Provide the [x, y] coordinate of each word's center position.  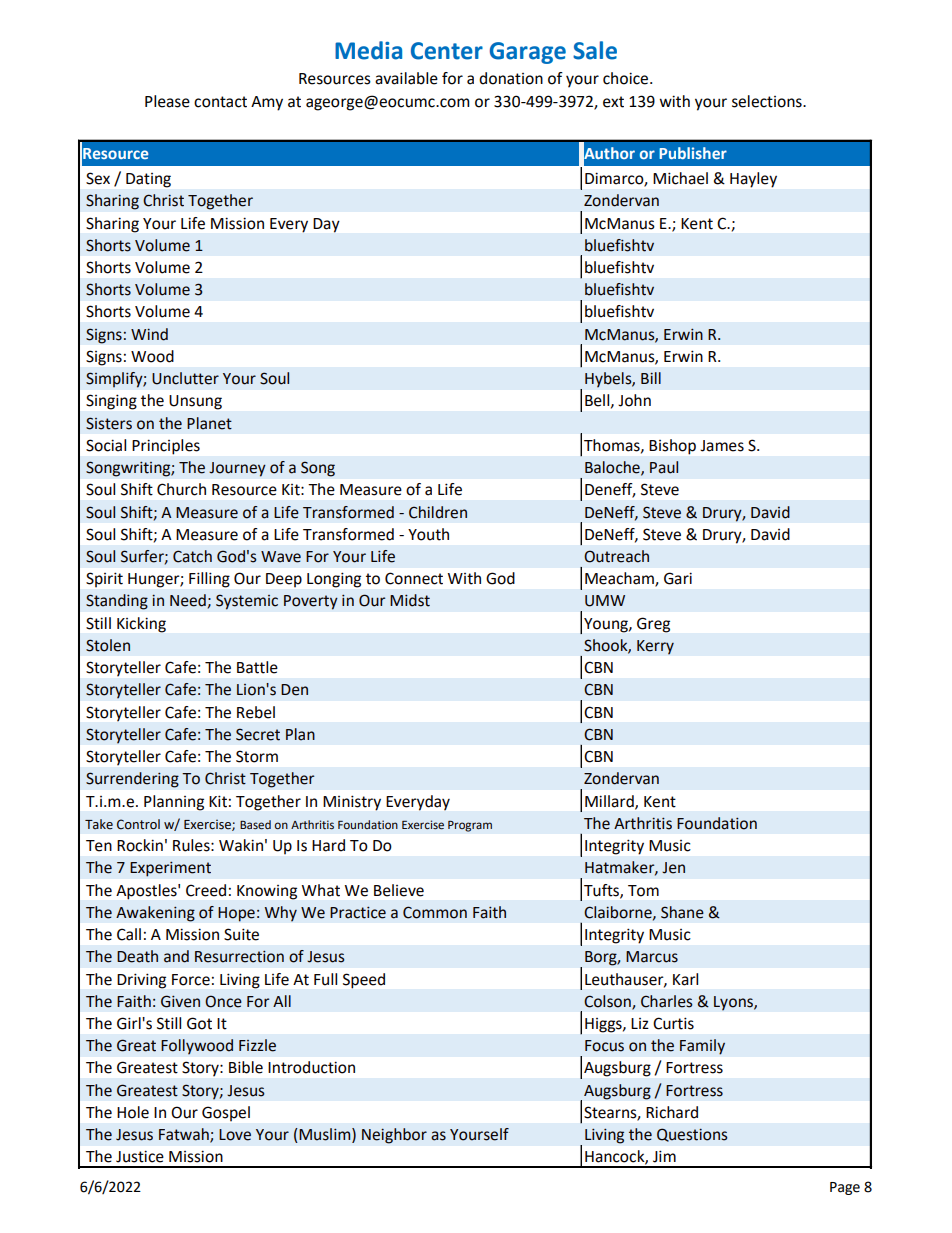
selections [768, 101]
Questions [692, 1135]
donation [511, 78]
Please [167, 101]
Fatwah [185, 1135]
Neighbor [394, 1136]
